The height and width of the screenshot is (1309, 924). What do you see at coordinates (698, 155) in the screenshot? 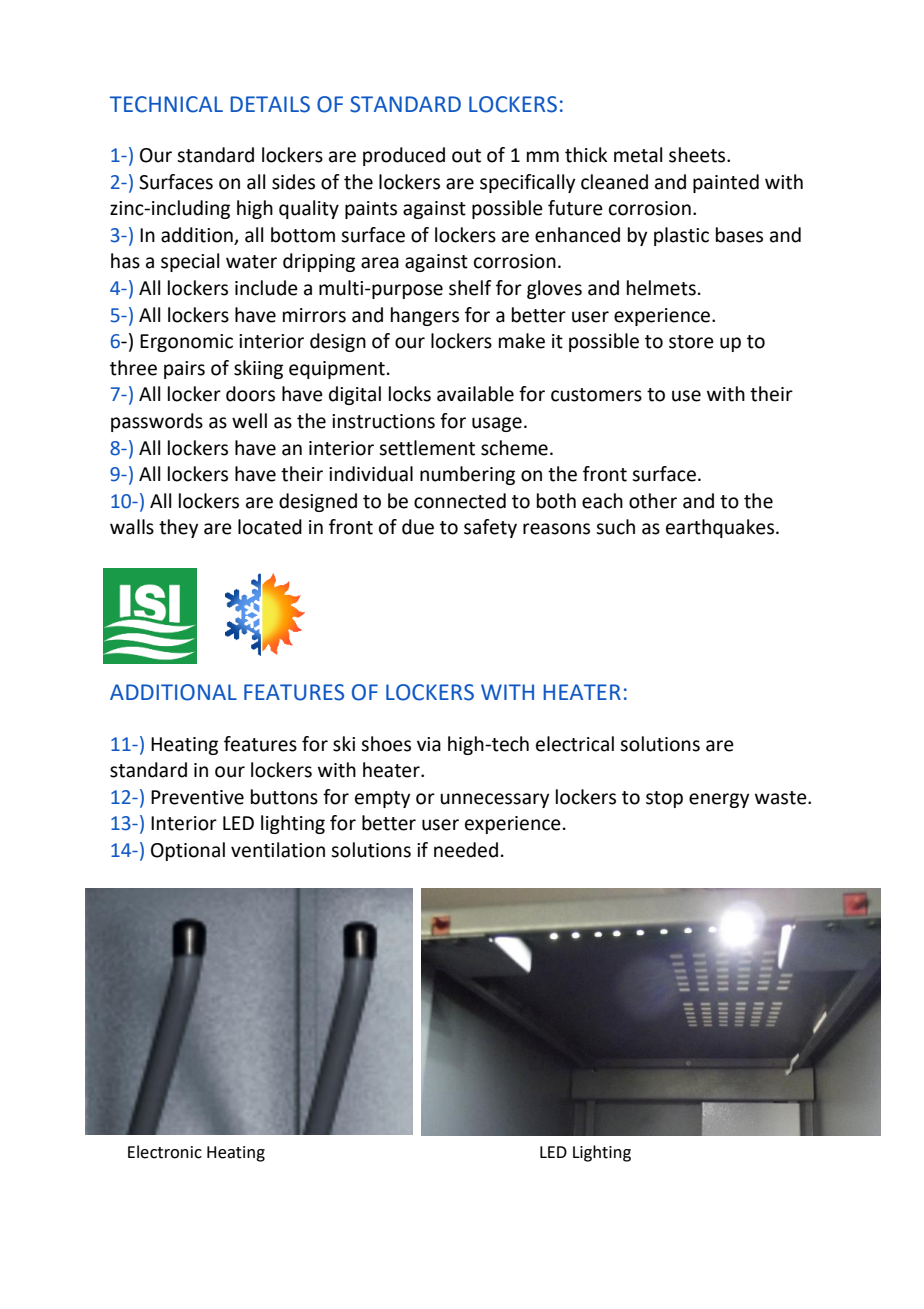
I see `sheets` at bounding box center [698, 155].
